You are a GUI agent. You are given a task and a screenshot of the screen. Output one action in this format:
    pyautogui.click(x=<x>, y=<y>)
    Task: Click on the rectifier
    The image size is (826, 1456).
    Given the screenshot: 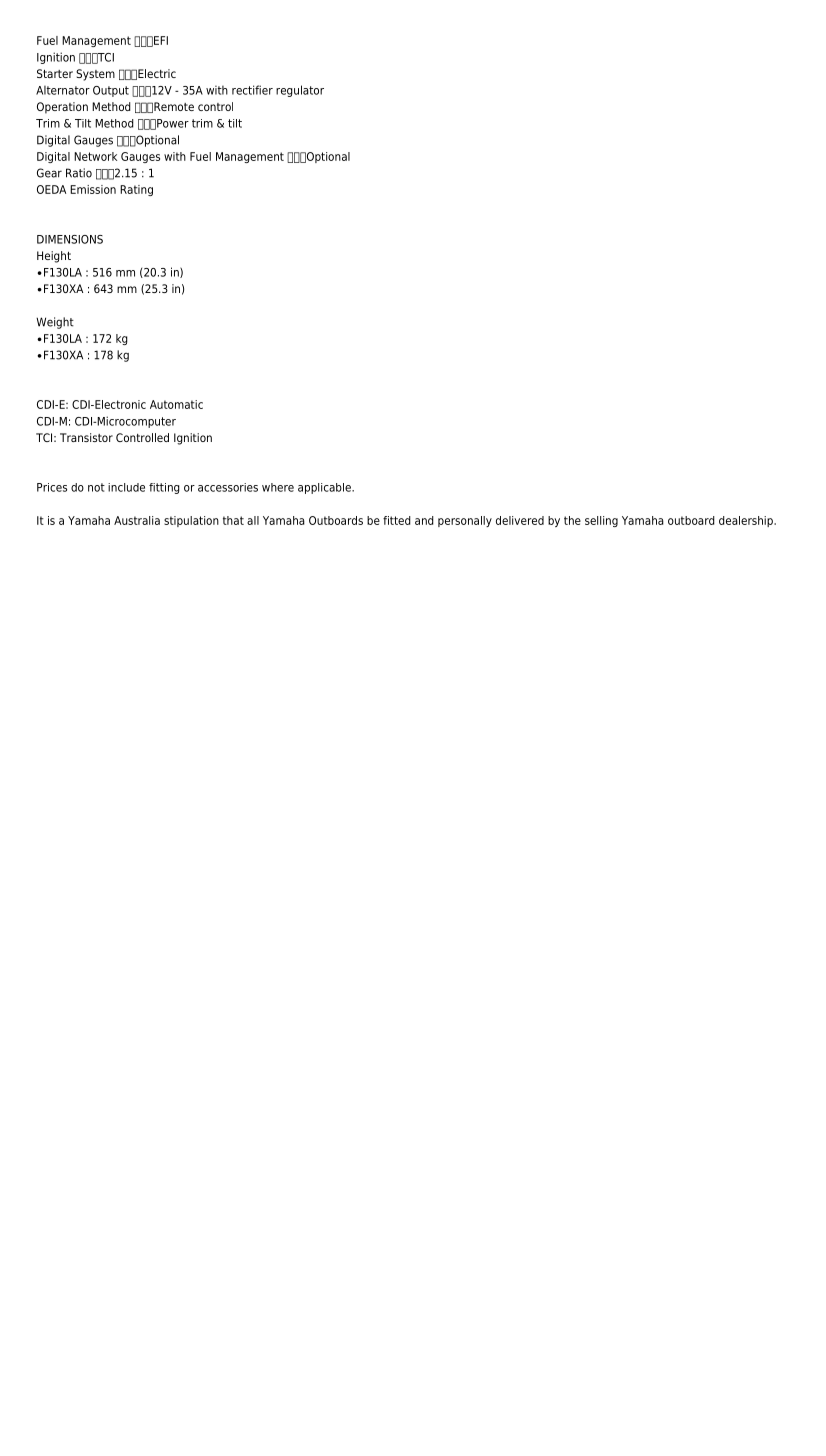 What is the action you would take?
    pyautogui.click(x=252, y=90)
